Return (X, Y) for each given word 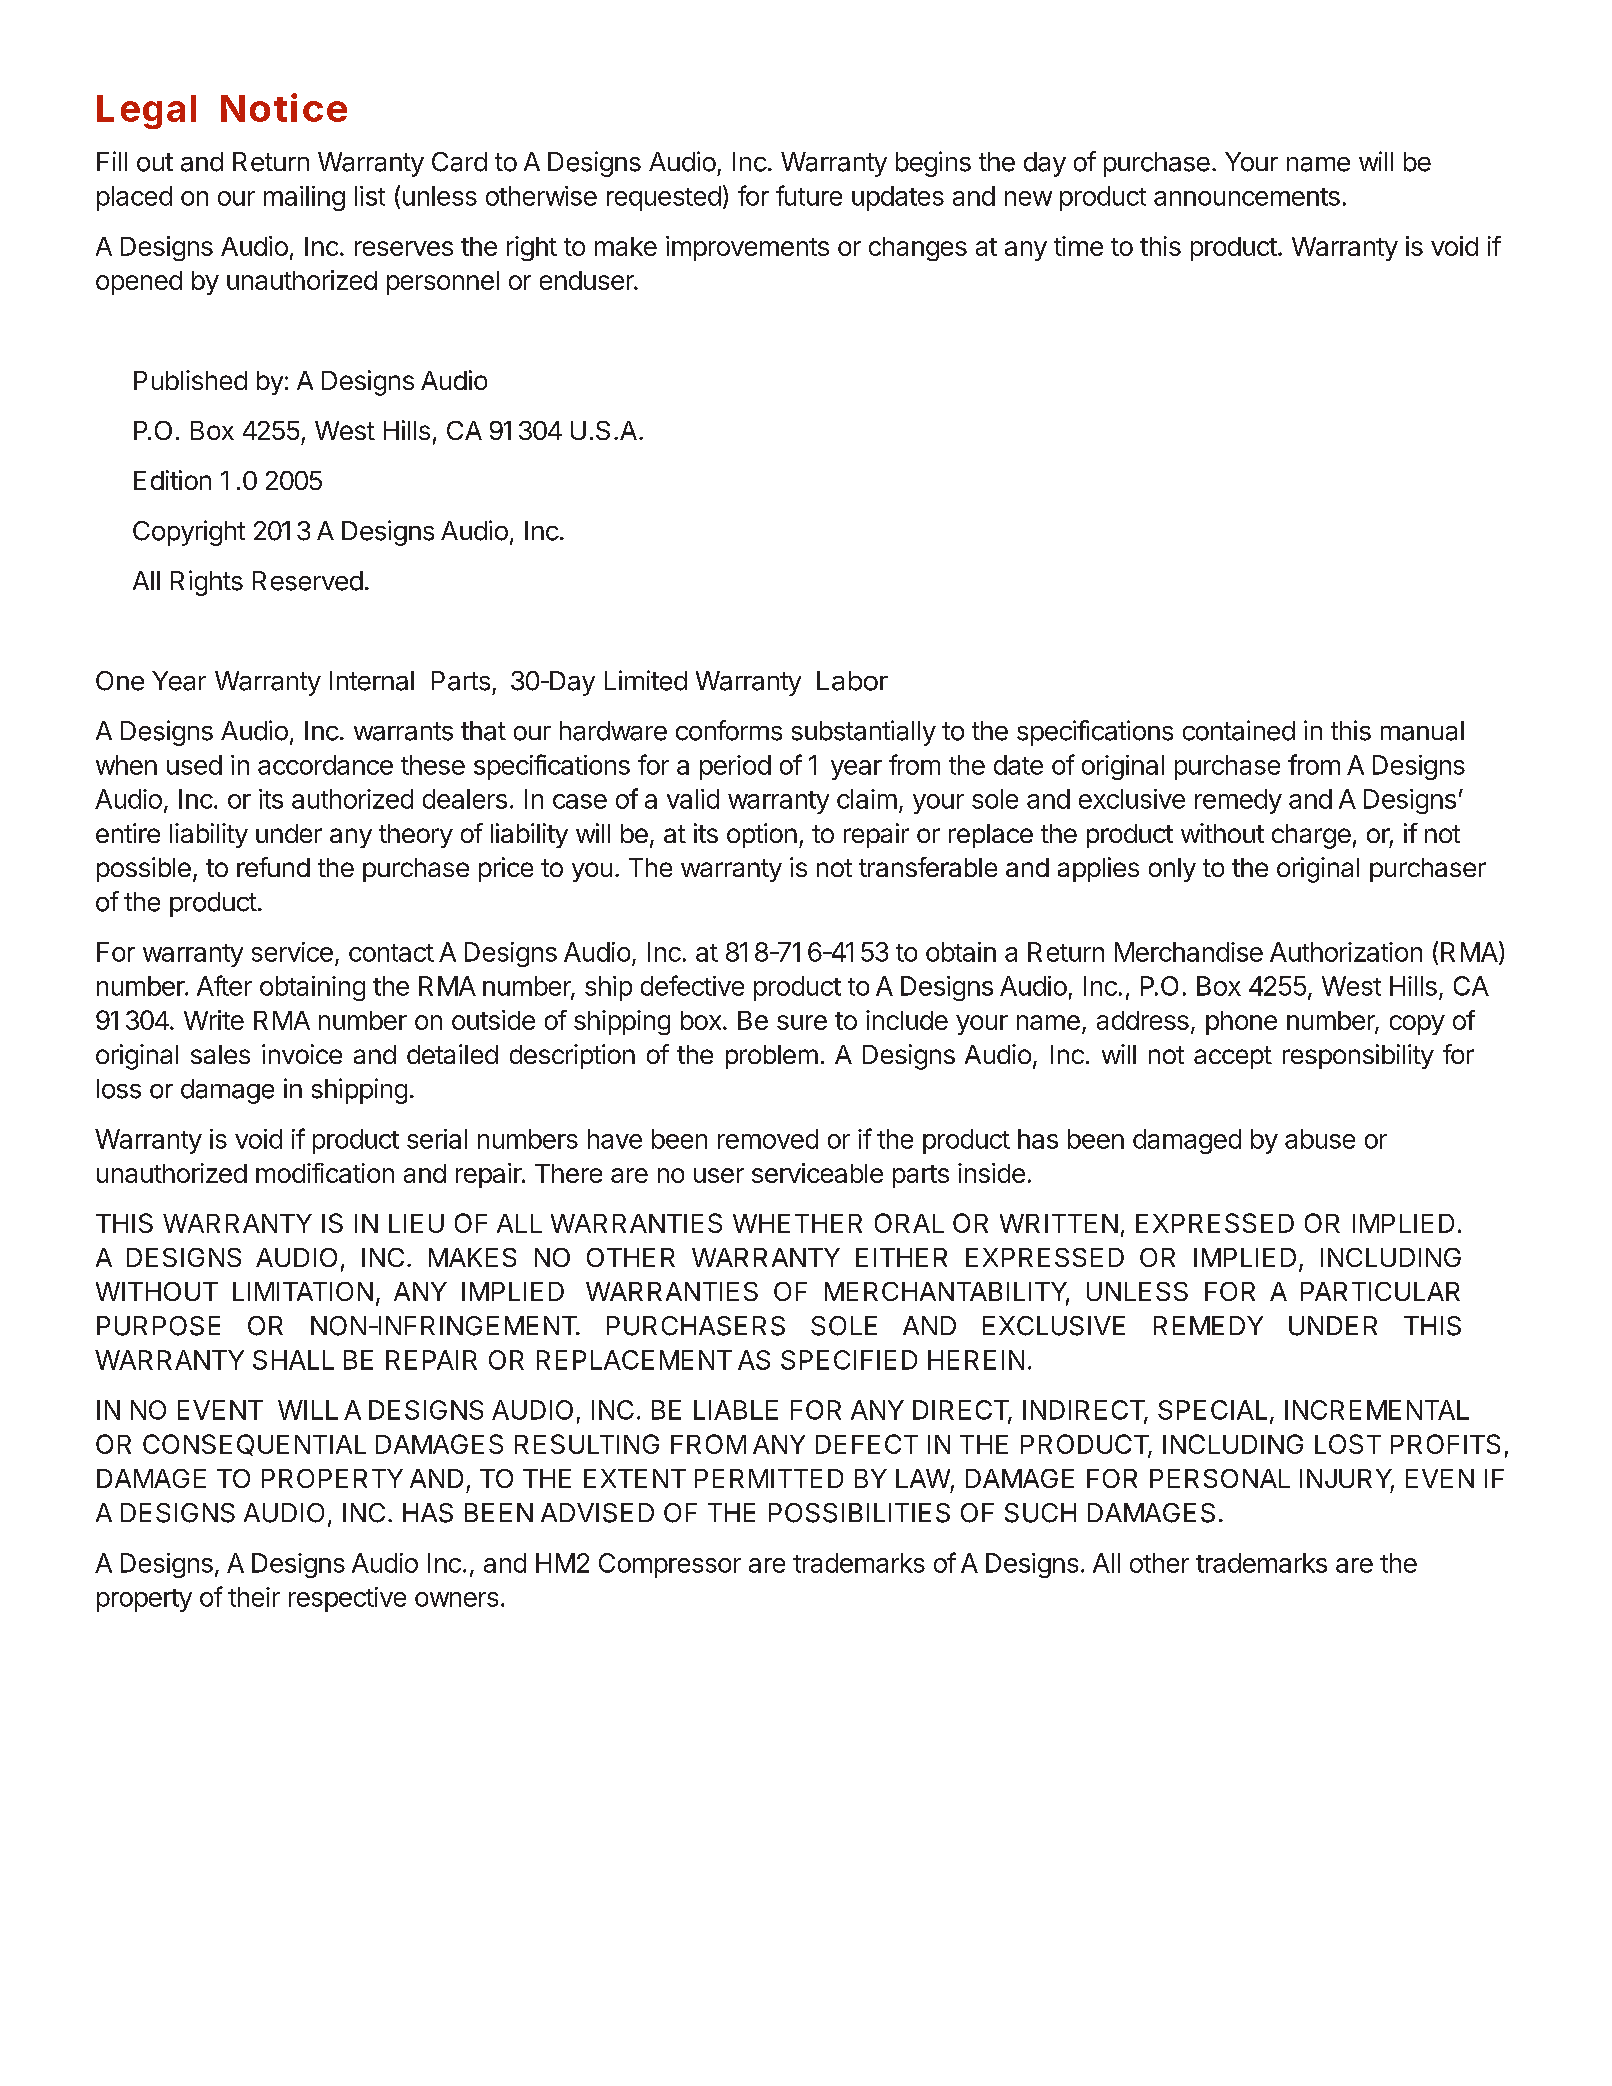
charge (1311, 836)
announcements (1247, 197)
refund (273, 867)
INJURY (1347, 1480)
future (809, 195)
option (762, 835)
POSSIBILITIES (859, 1513)
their (254, 1597)
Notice (284, 107)
